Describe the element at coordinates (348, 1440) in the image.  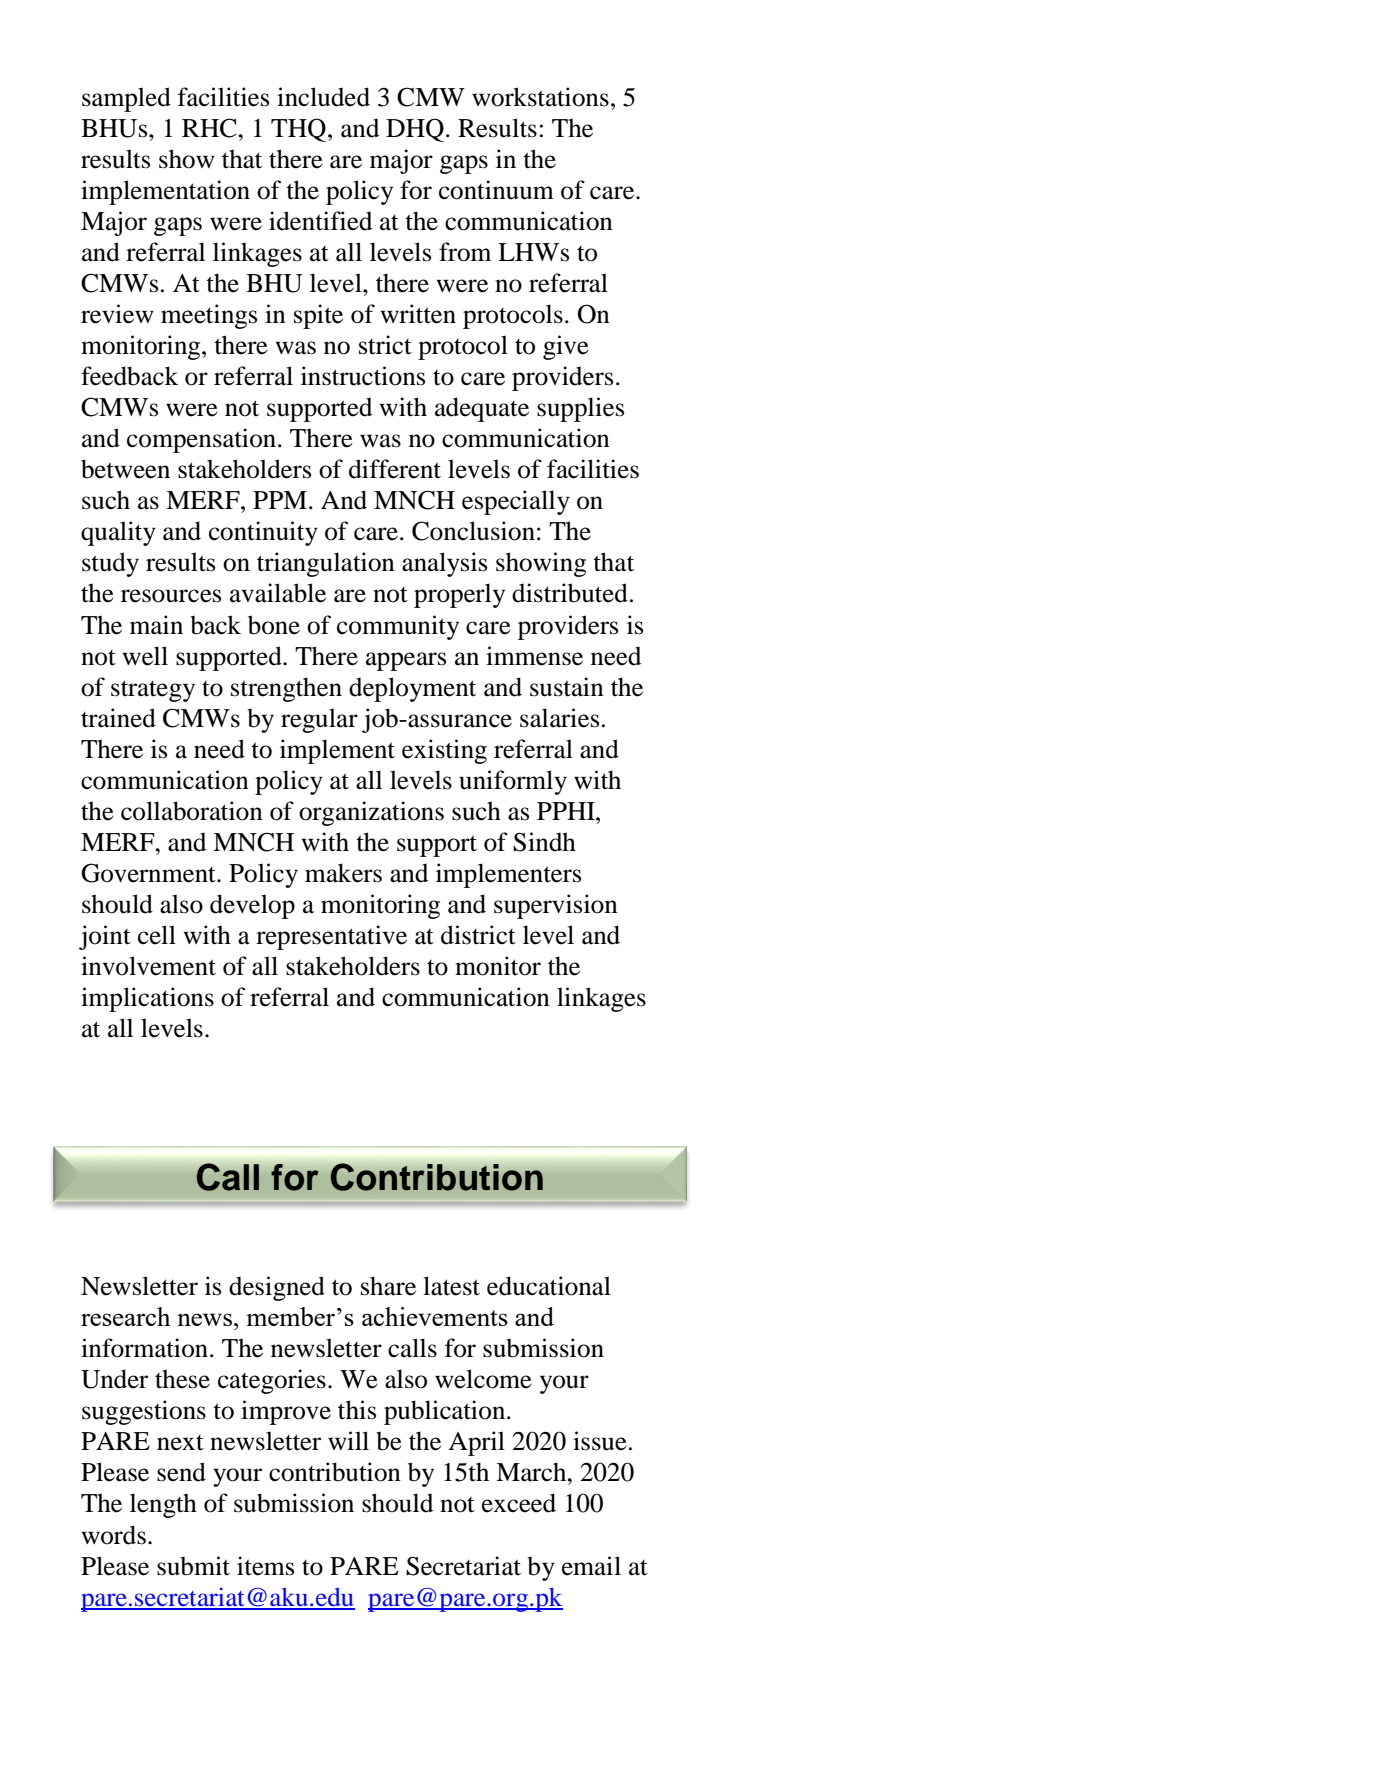
I see `will` at that location.
